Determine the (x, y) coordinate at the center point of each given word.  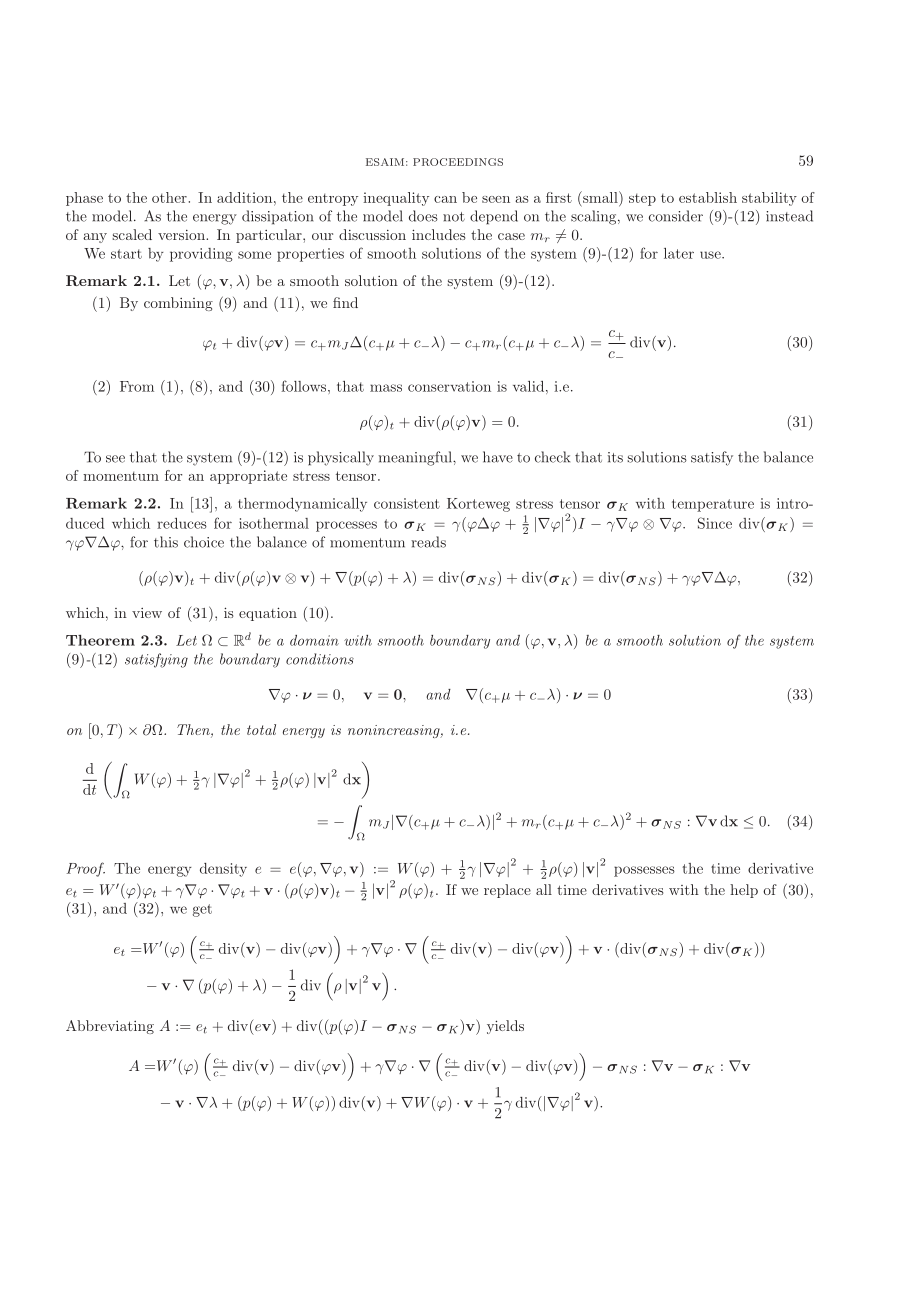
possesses (644, 871)
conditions (320, 659)
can (445, 199)
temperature (713, 505)
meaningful (416, 458)
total (261, 729)
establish (708, 197)
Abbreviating (110, 1027)
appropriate (248, 477)
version (182, 235)
